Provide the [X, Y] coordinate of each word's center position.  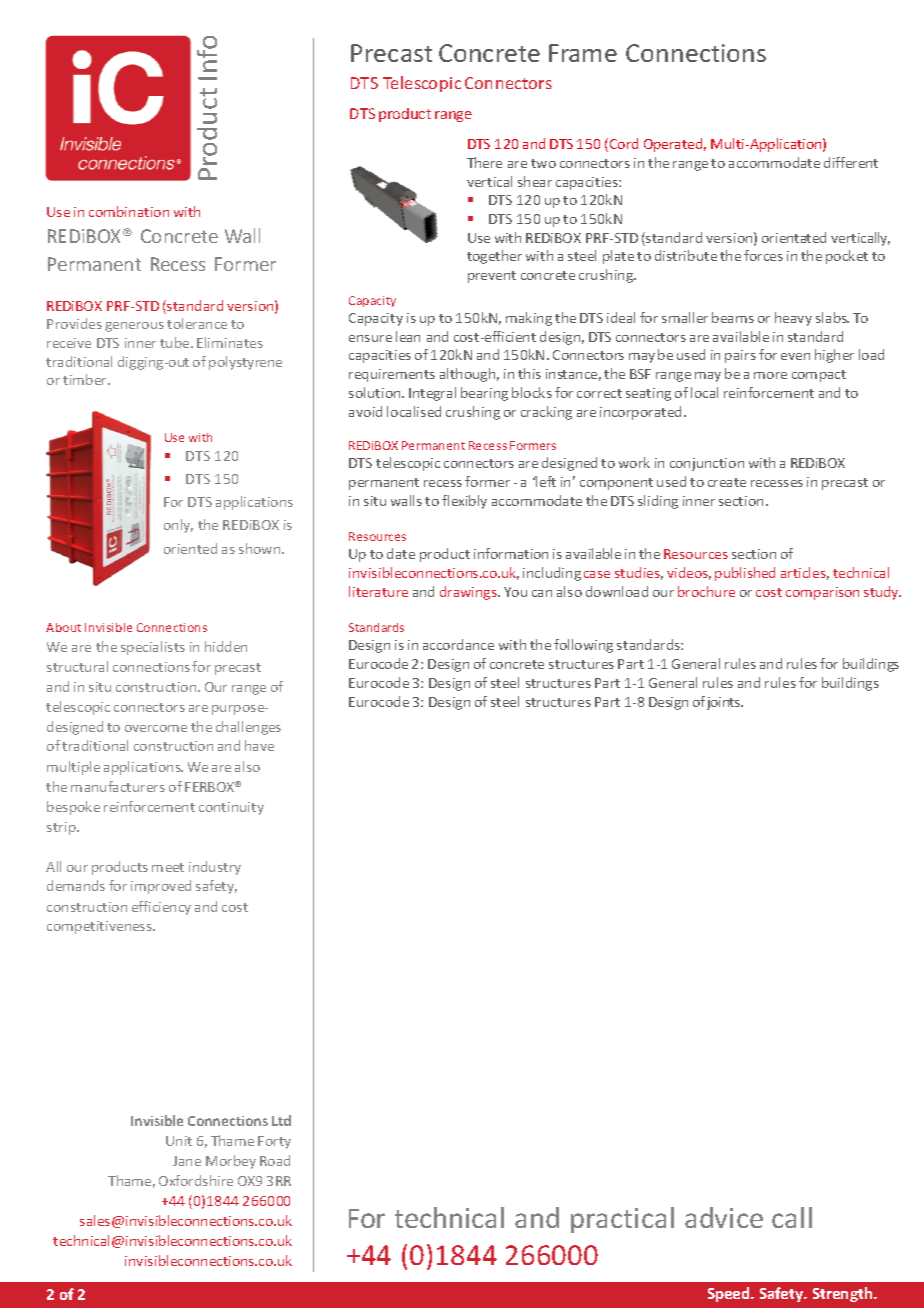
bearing [484, 394]
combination [129, 211]
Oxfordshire [196, 1180]
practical [622, 1220]
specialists [153, 648]
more [770, 375]
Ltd [281, 1120]
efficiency [161, 908]
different [851, 162]
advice [724, 1217]
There [484, 162]
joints [725, 703]
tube [176, 342]
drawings [469, 593]
